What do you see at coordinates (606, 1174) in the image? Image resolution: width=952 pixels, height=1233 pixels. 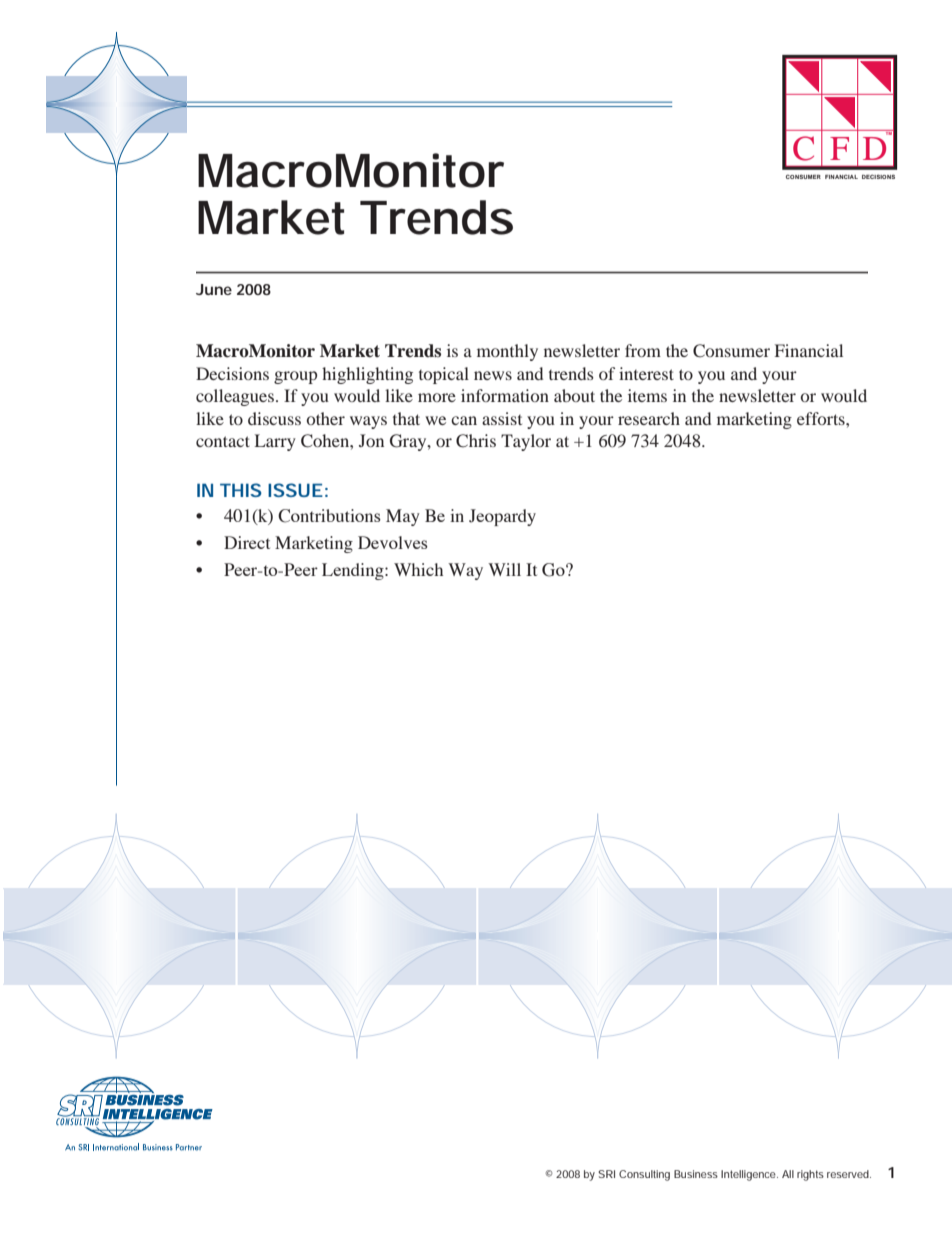 I see `SRI` at bounding box center [606, 1174].
